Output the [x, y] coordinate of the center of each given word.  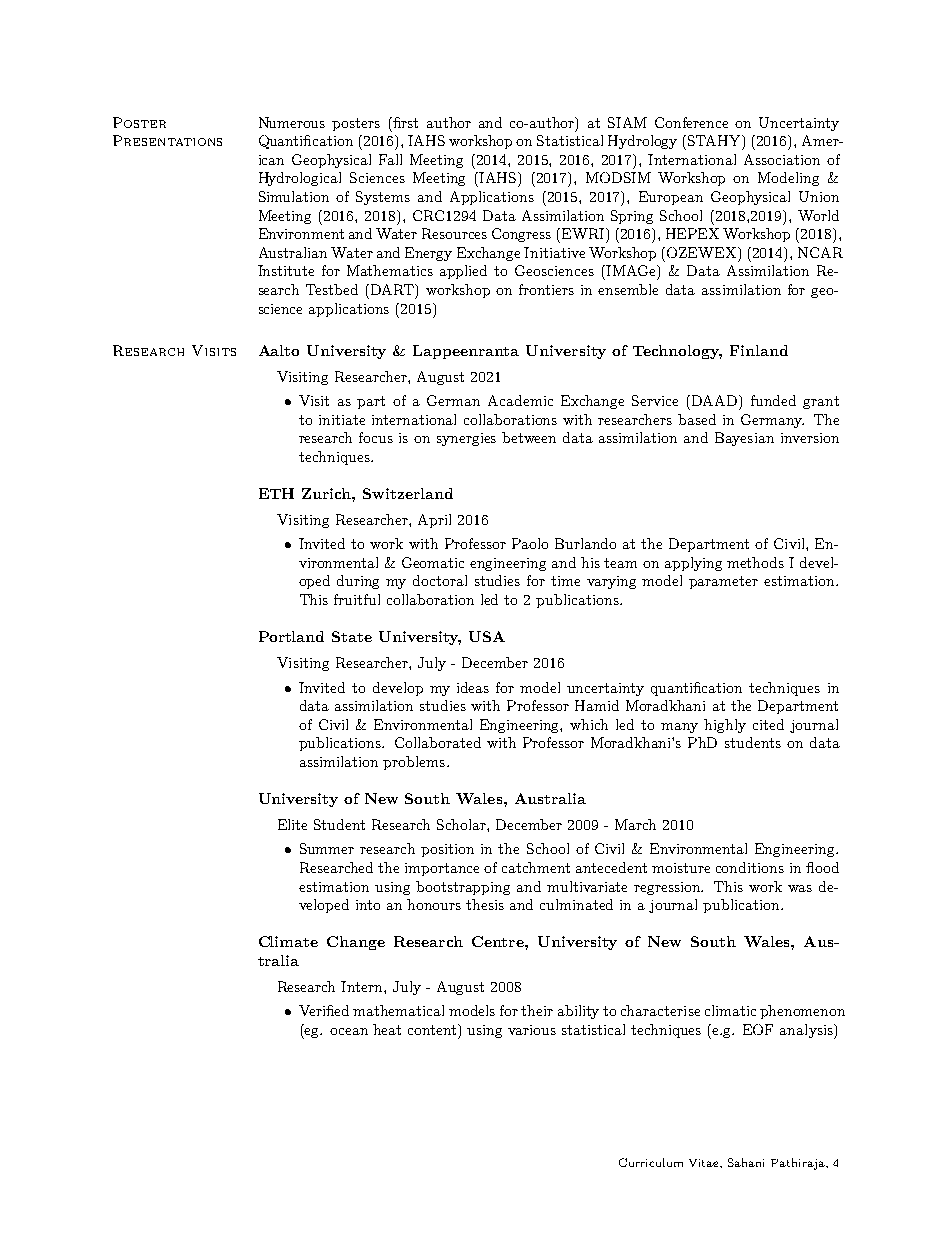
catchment [536, 867]
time [565, 581]
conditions [750, 867]
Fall [390, 159]
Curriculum [651, 1162]
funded [773, 400]
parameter [723, 582]
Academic [520, 400]
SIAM [627, 122]
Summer [327, 848]
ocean [349, 1031]
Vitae [705, 1163]
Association [782, 159]
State [352, 636]
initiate [342, 420]
